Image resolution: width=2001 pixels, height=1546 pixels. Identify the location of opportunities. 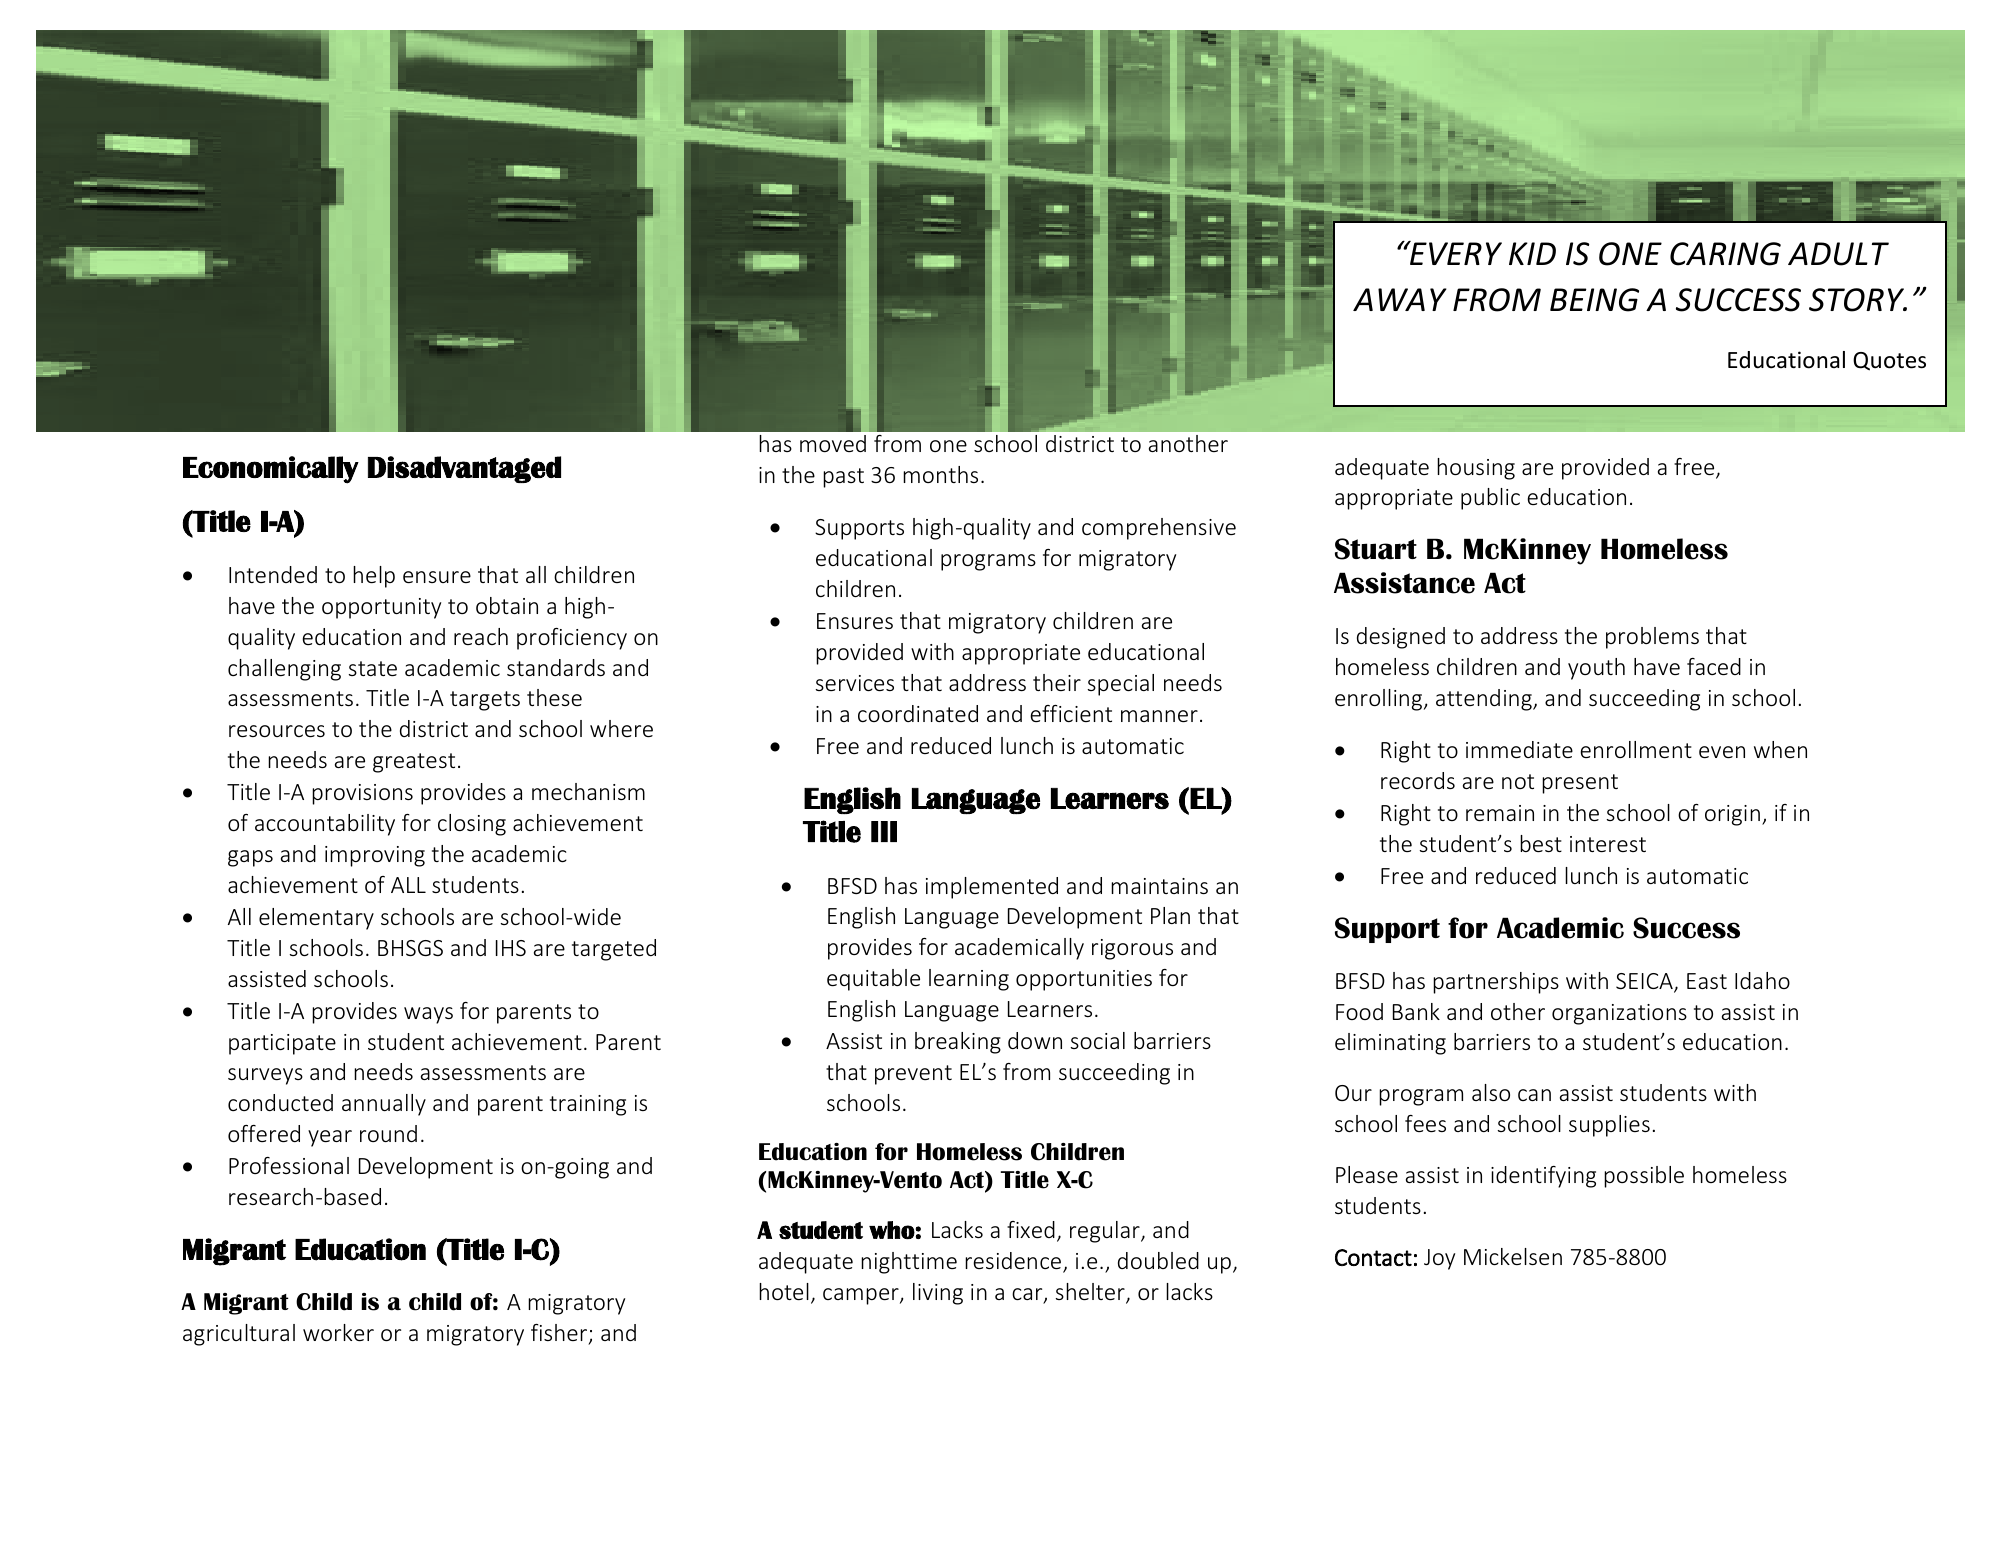
(1084, 980).
